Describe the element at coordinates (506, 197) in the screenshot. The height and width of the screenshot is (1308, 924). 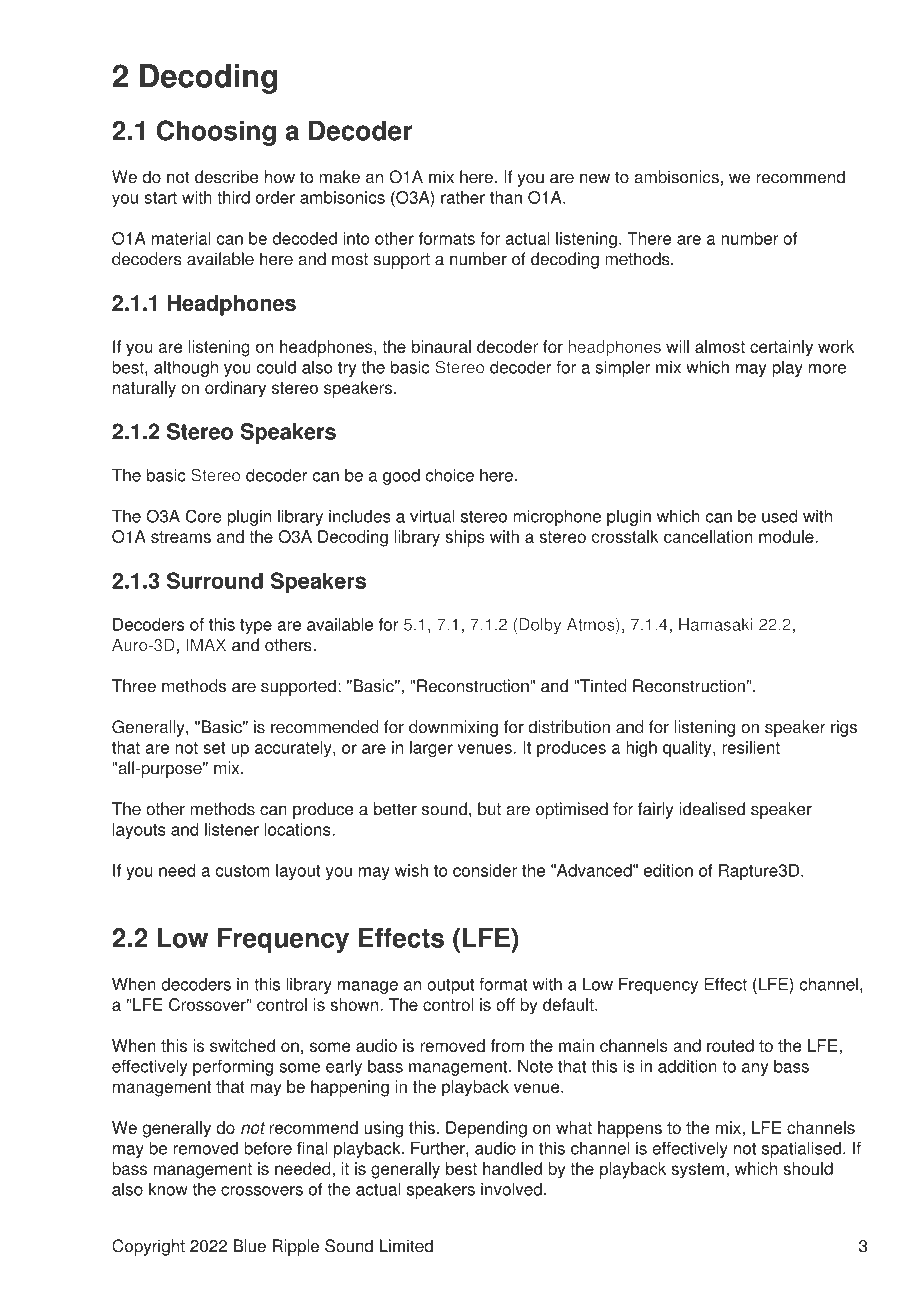
I see `than` at that location.
